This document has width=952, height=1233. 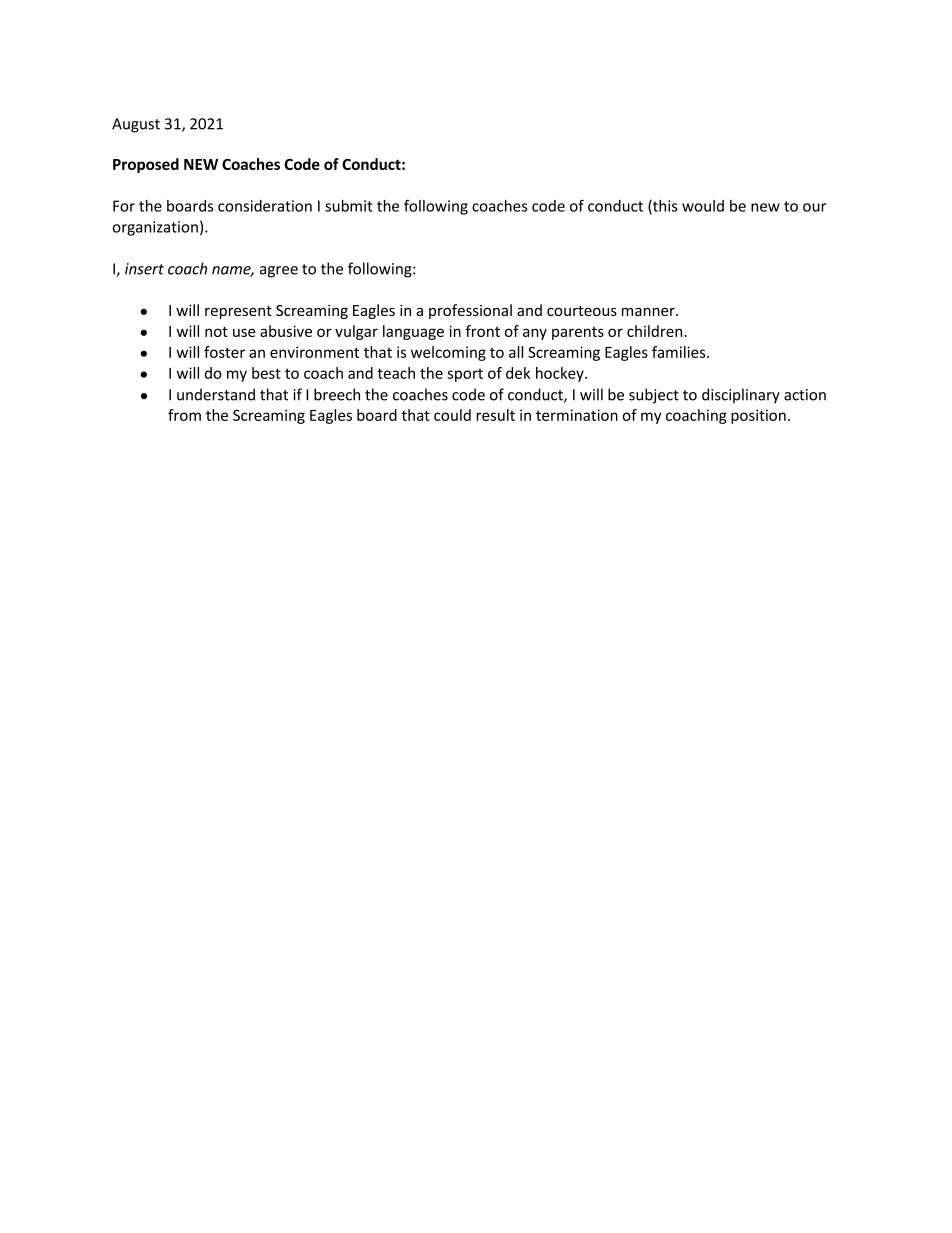 What do you see at coordinates (279, 272) in the document?
I see `agree` at bounding box center [279, 272].
